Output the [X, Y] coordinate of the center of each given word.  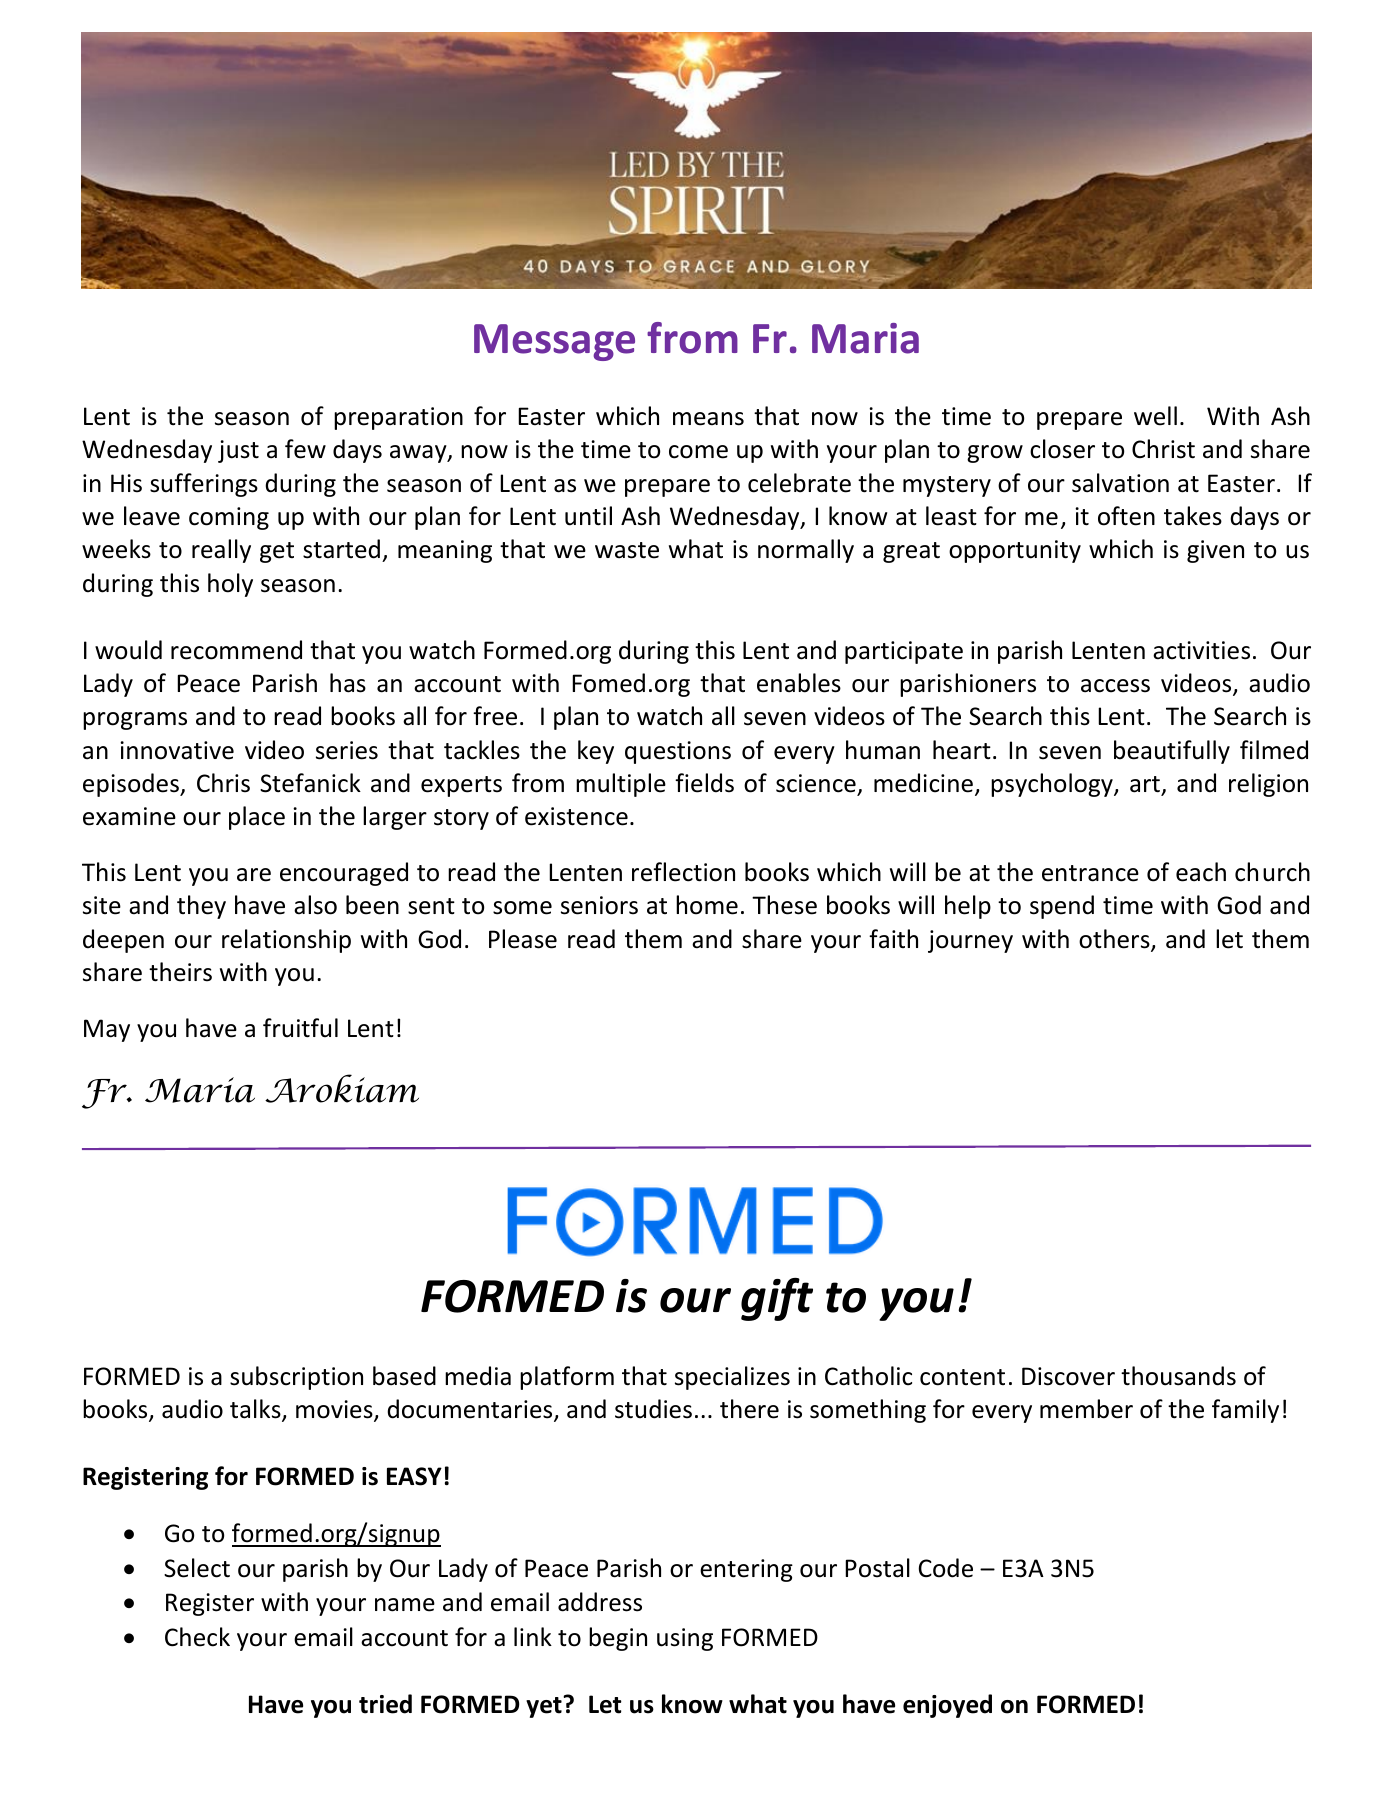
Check [197, 1637]
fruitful [300, 1028]
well [1155, 416]
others [1115, 940]
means [708, 419]
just [238, 451]
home [707, 905]
